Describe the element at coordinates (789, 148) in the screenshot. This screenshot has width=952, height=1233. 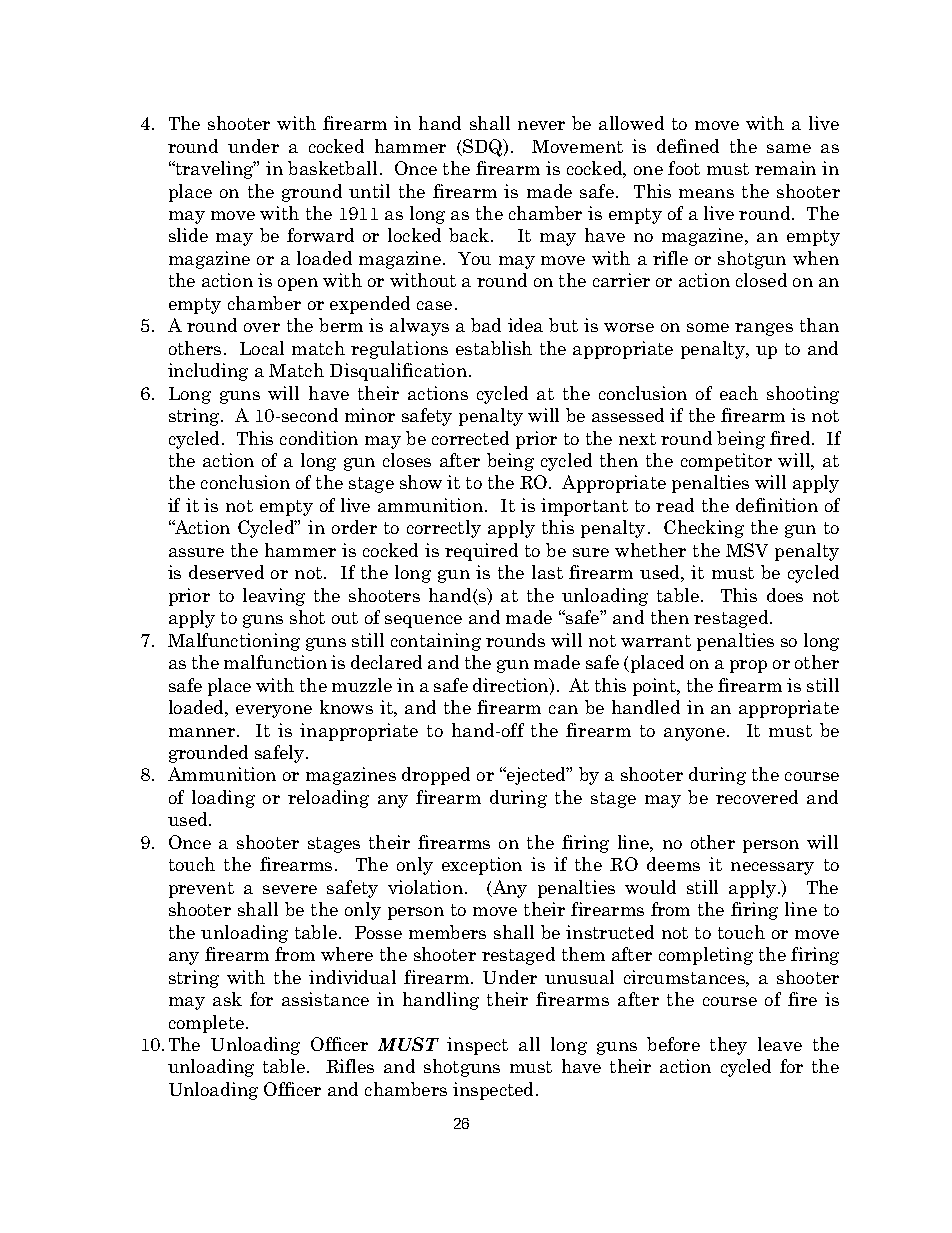
I see `same` at that location.
